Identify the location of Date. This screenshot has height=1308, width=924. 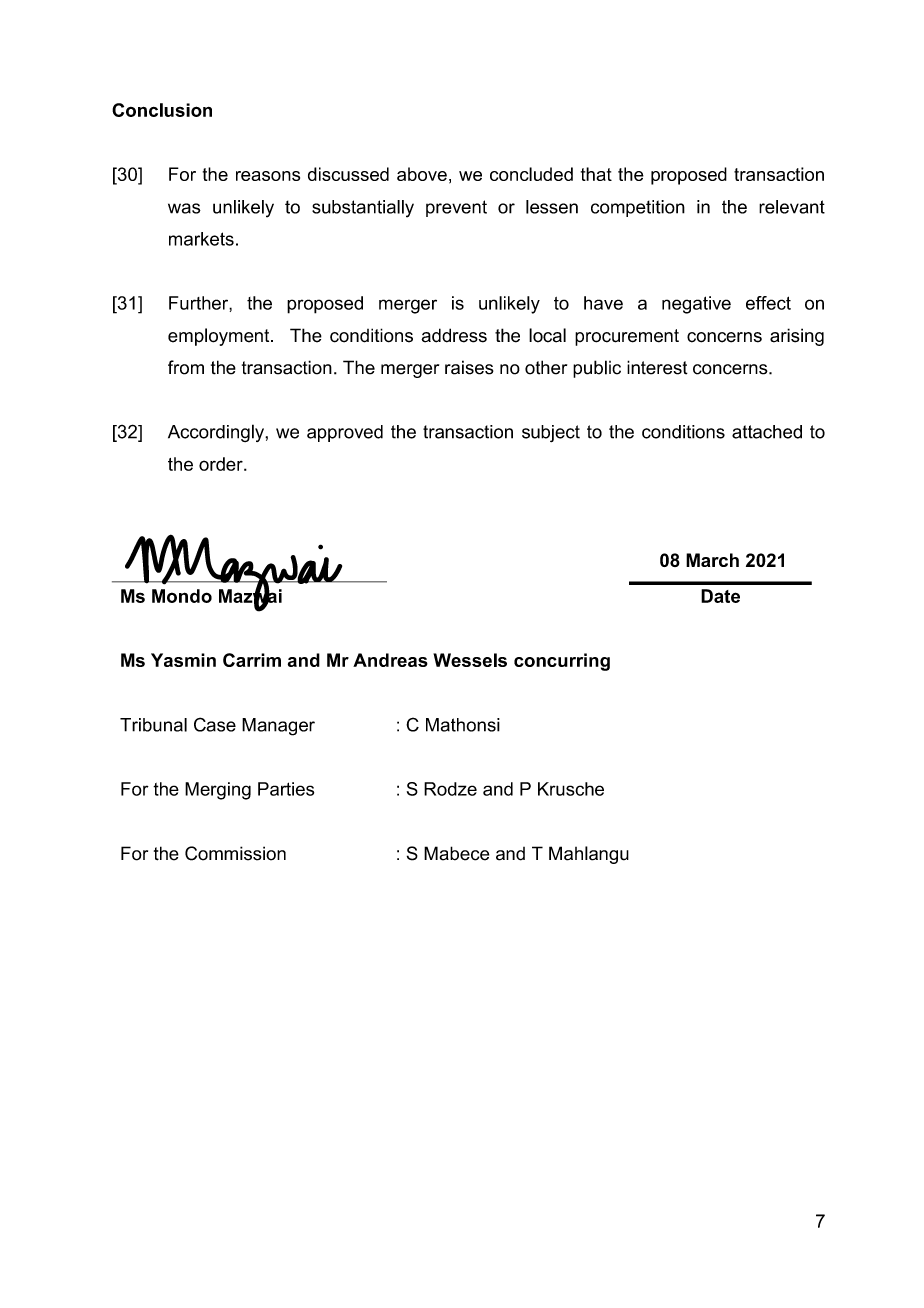
(720, 596).
